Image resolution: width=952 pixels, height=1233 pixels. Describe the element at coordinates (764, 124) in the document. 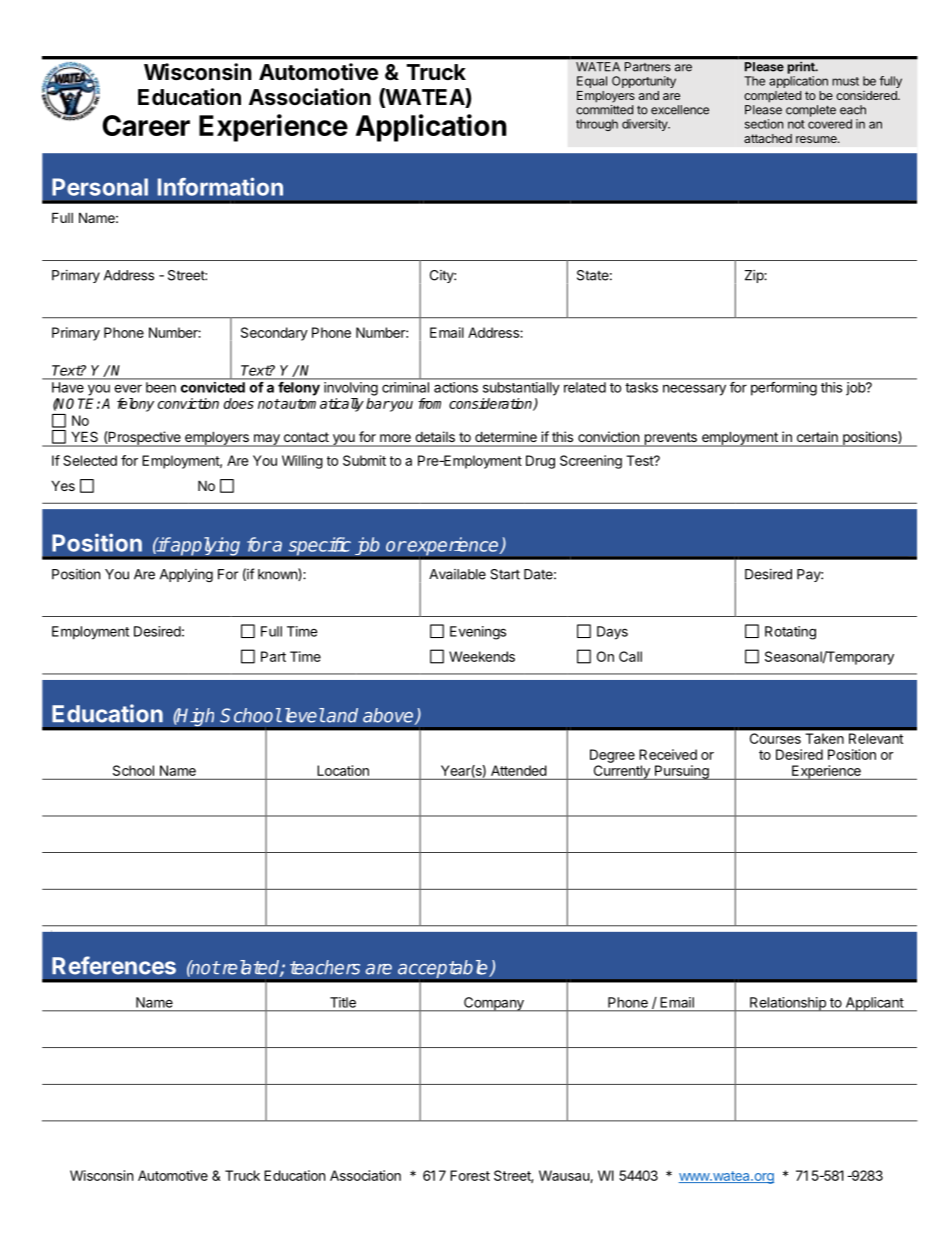

I see `section` at that location.
